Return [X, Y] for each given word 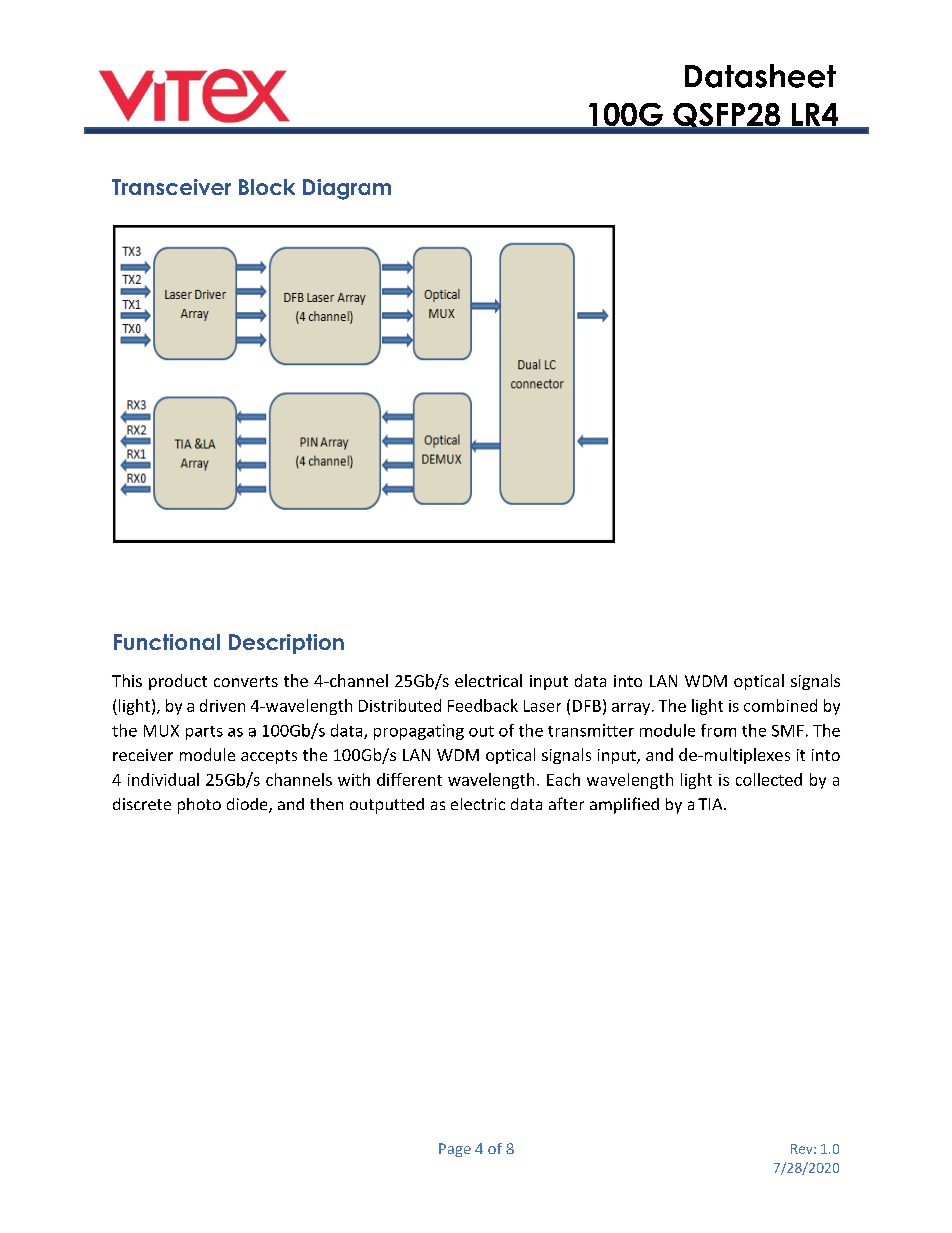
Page [455, 1150]
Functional [167, 642]
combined [780, 705]
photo [199, 806]
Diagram [347, 189]
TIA [711, 804]
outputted [387, 806]
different [409, 779]
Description [286, 644]
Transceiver [171, 187]
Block [267, 187]
